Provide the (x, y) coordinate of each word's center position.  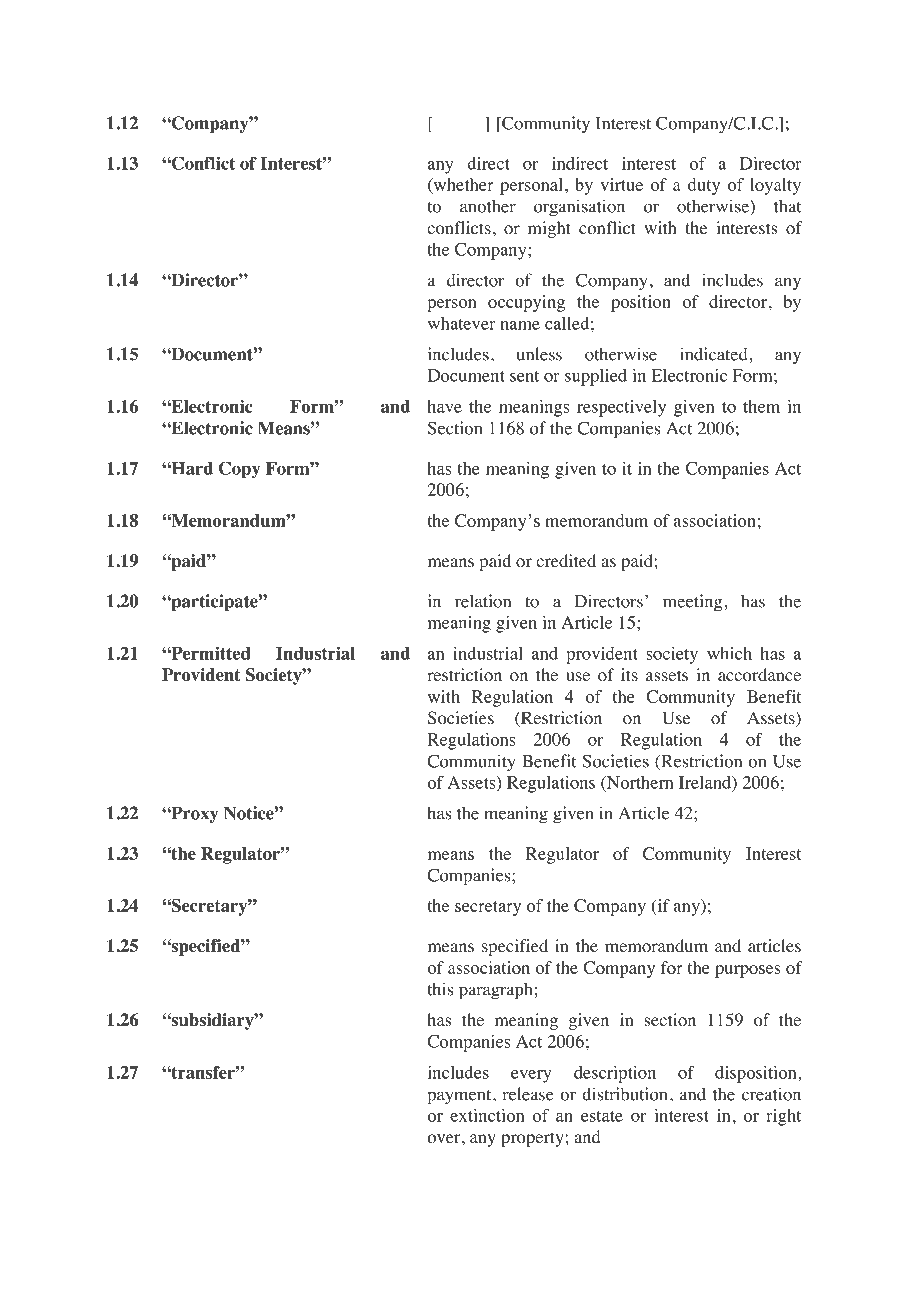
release (528, 1094)
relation (483, 601)
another (488, 206)
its (629, 674)
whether (462, 185)
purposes (747, 971)
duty (704, 186)
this (440, 989)
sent (524, 376)
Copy (240, 470)
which (729, 653)
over (445, 1139)
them (761, 406)
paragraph (496, 991)
